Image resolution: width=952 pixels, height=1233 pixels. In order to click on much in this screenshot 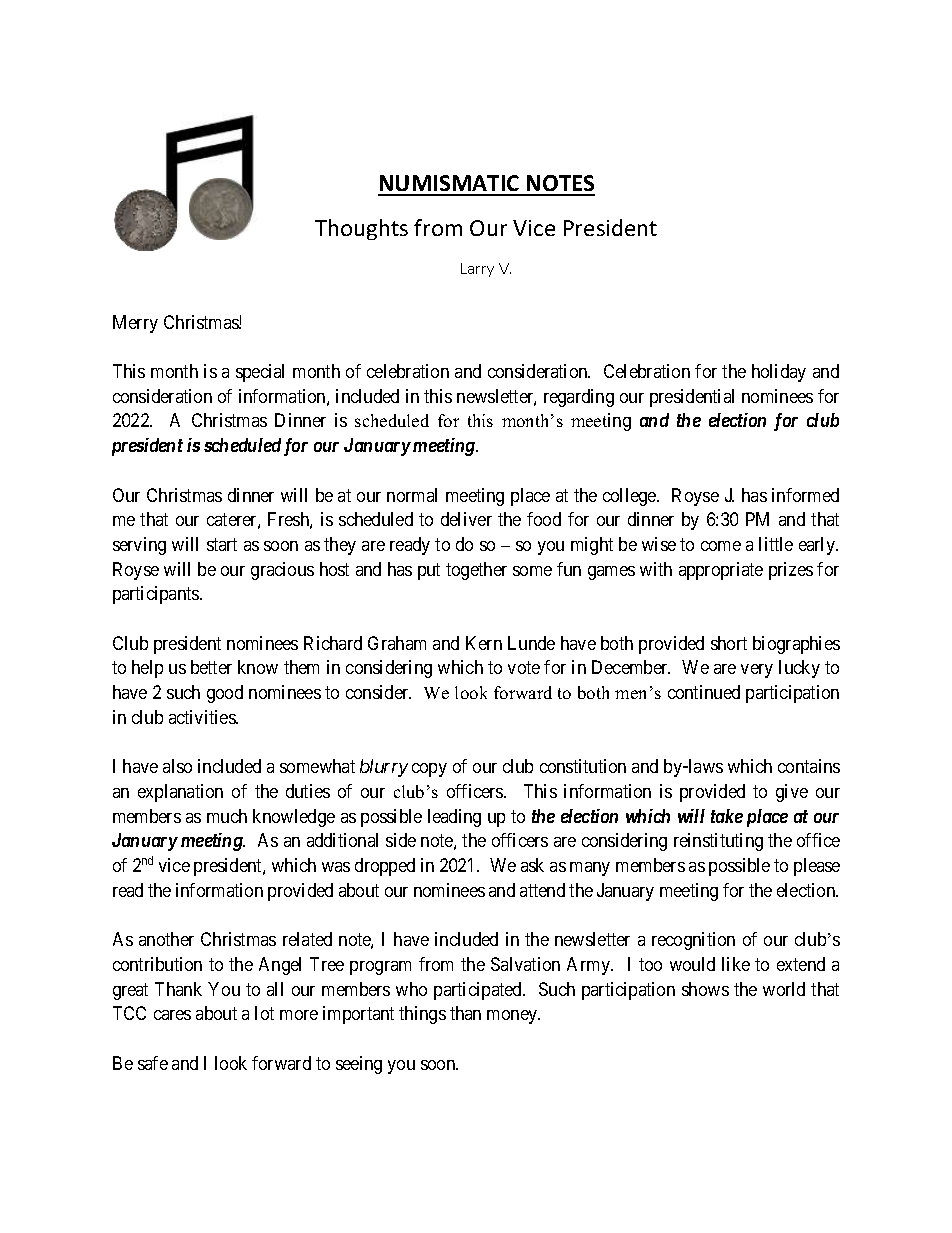, I will do `click(227, 816)`.
